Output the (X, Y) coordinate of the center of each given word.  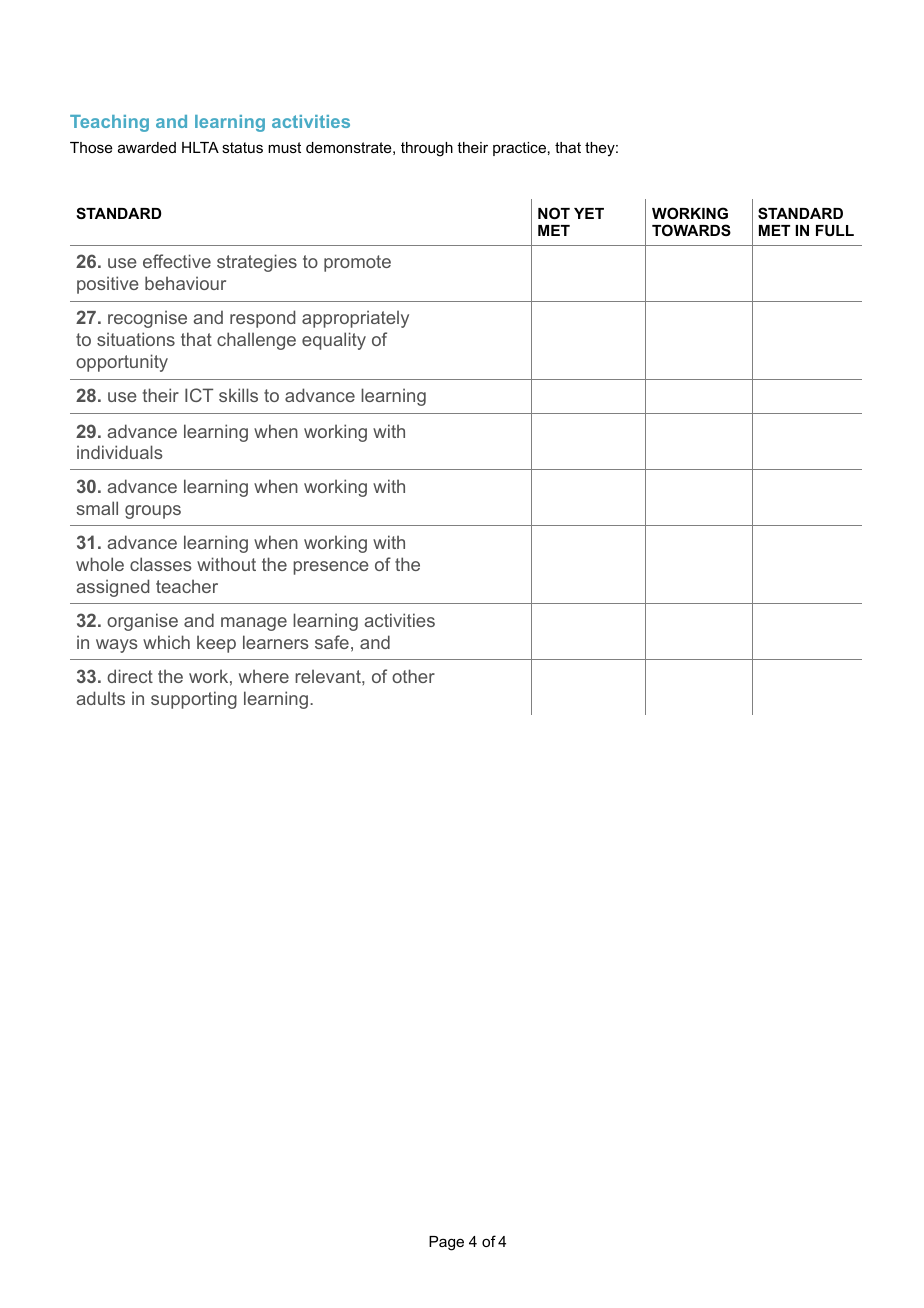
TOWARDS (691, 230)
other (413, 676)
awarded (147, 147)
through (427, 149)
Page (446, 1243)
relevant (329, 676)
